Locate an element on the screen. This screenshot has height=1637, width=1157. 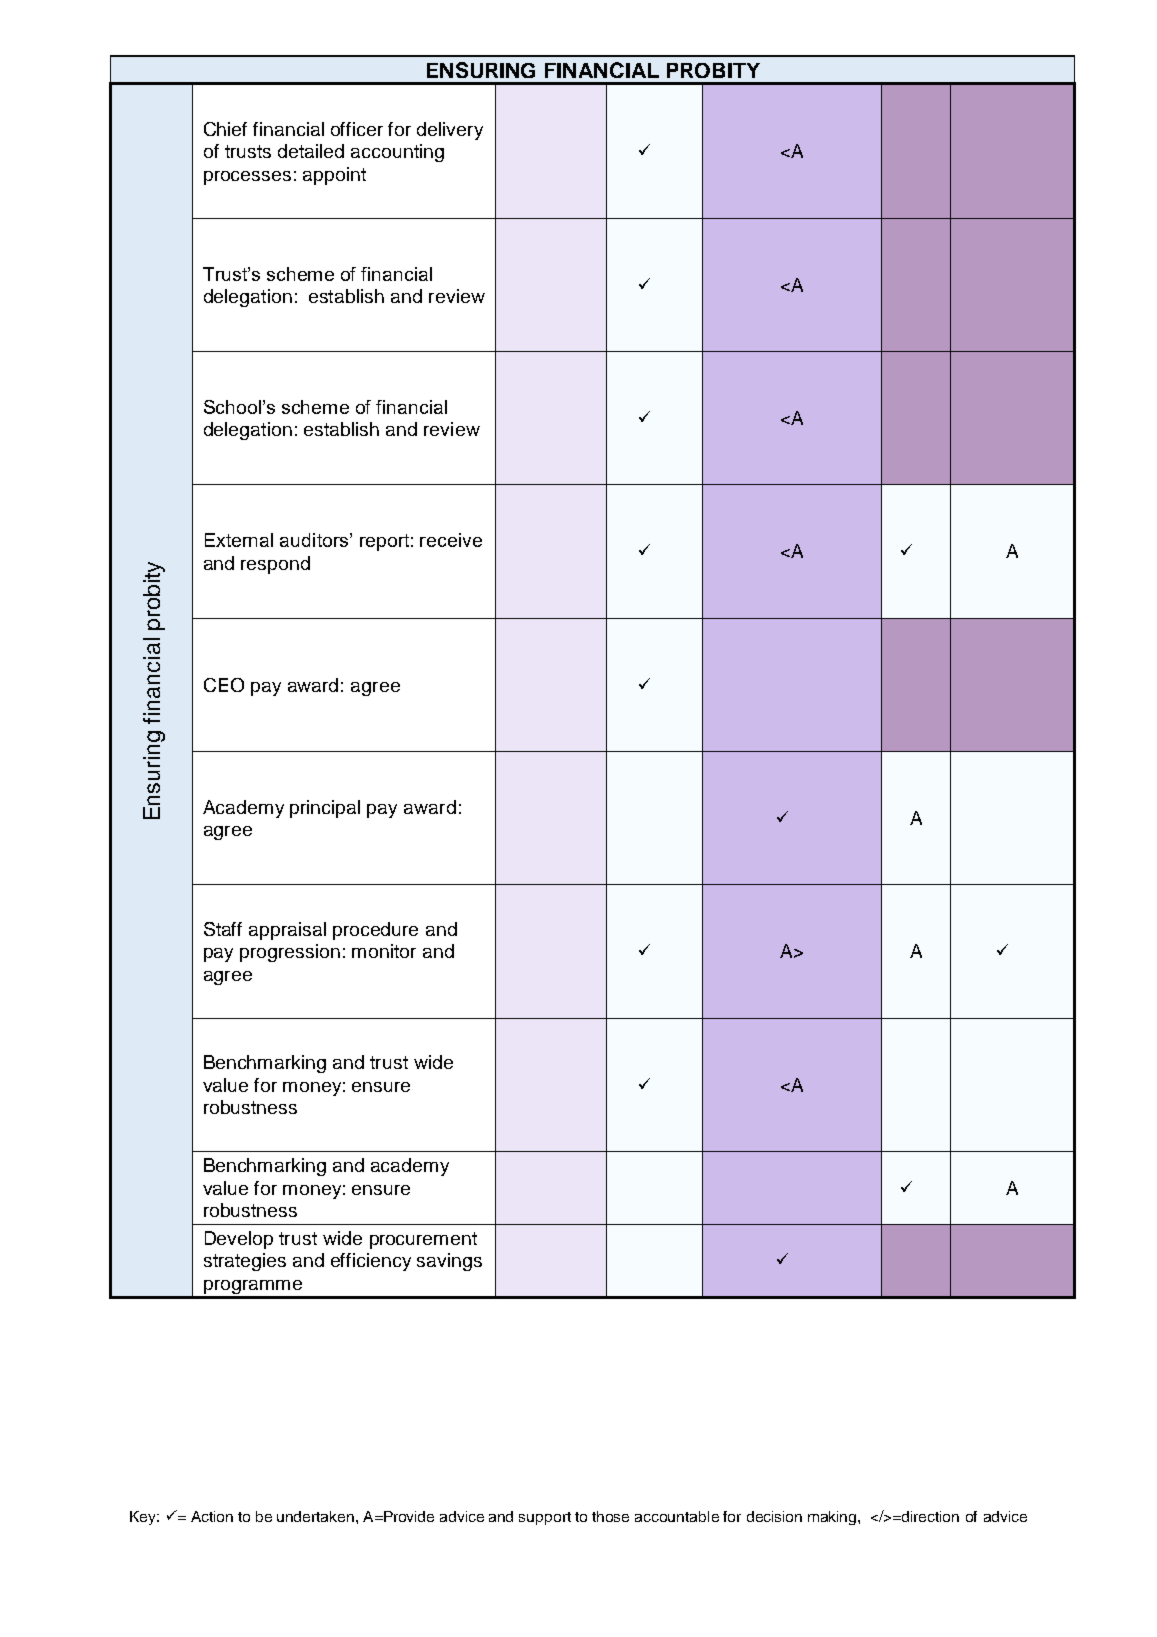
delivery is located at coordinates (450, 131).
